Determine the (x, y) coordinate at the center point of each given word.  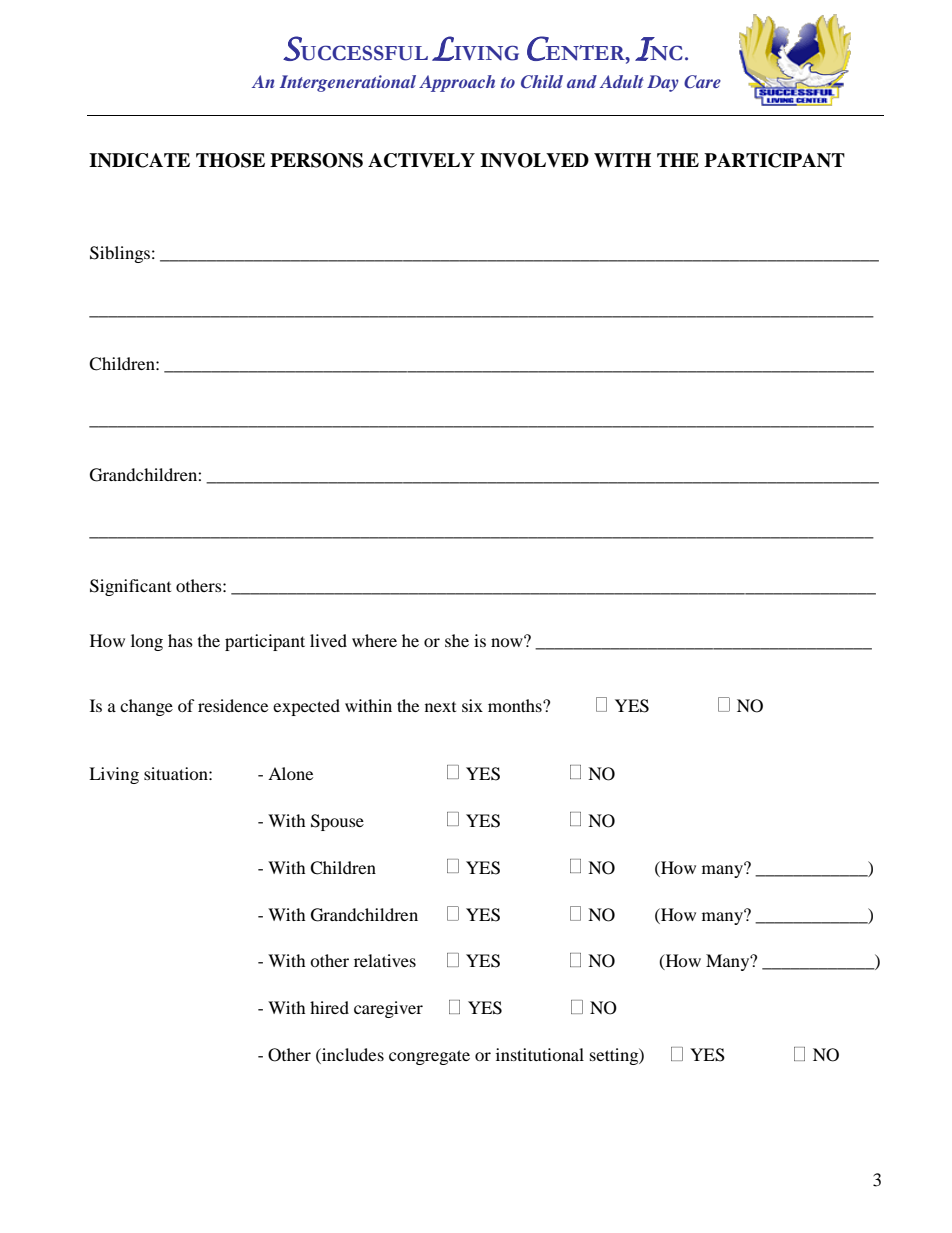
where (374, 640)
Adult (621, 81)
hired (329, 1007)
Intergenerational (348, 83)
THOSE (230, 160)
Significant (130, 587)
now (508, 641)
